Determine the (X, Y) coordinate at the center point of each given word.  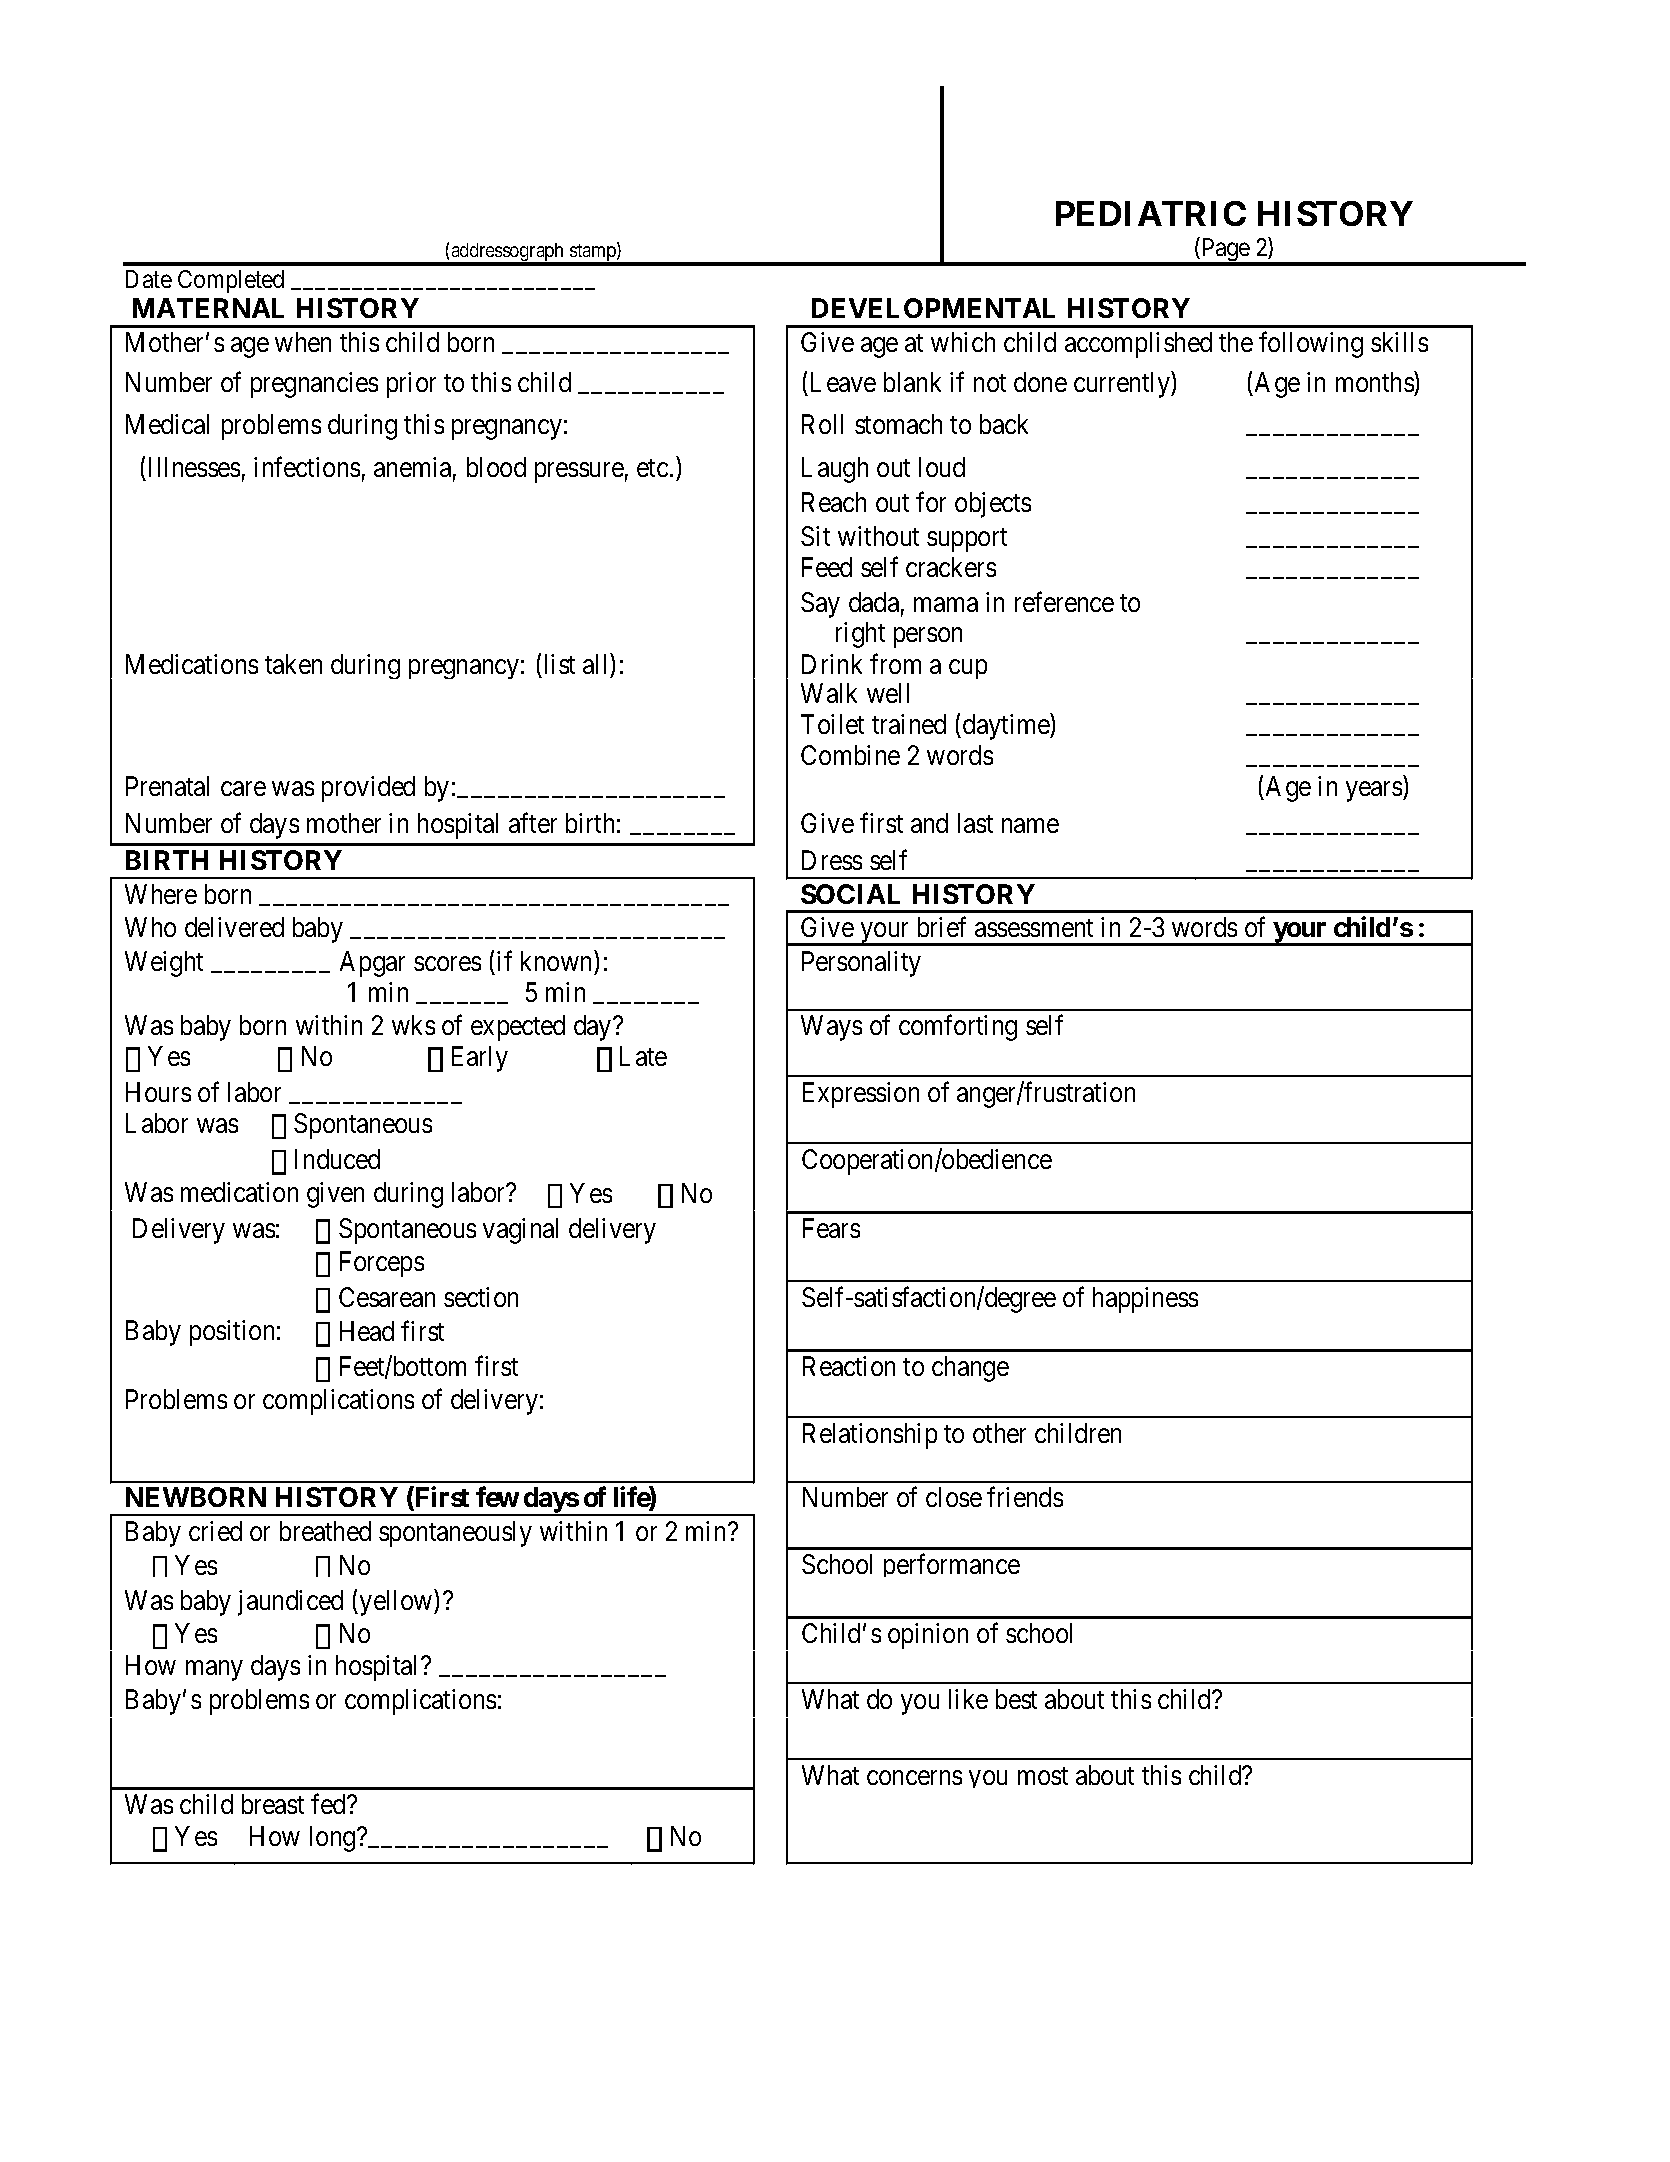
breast (273, 1804)
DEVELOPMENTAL (933, 308)
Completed (231, 281)
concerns (914, 1777)
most (1043, 1776)
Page (1225, 251)
